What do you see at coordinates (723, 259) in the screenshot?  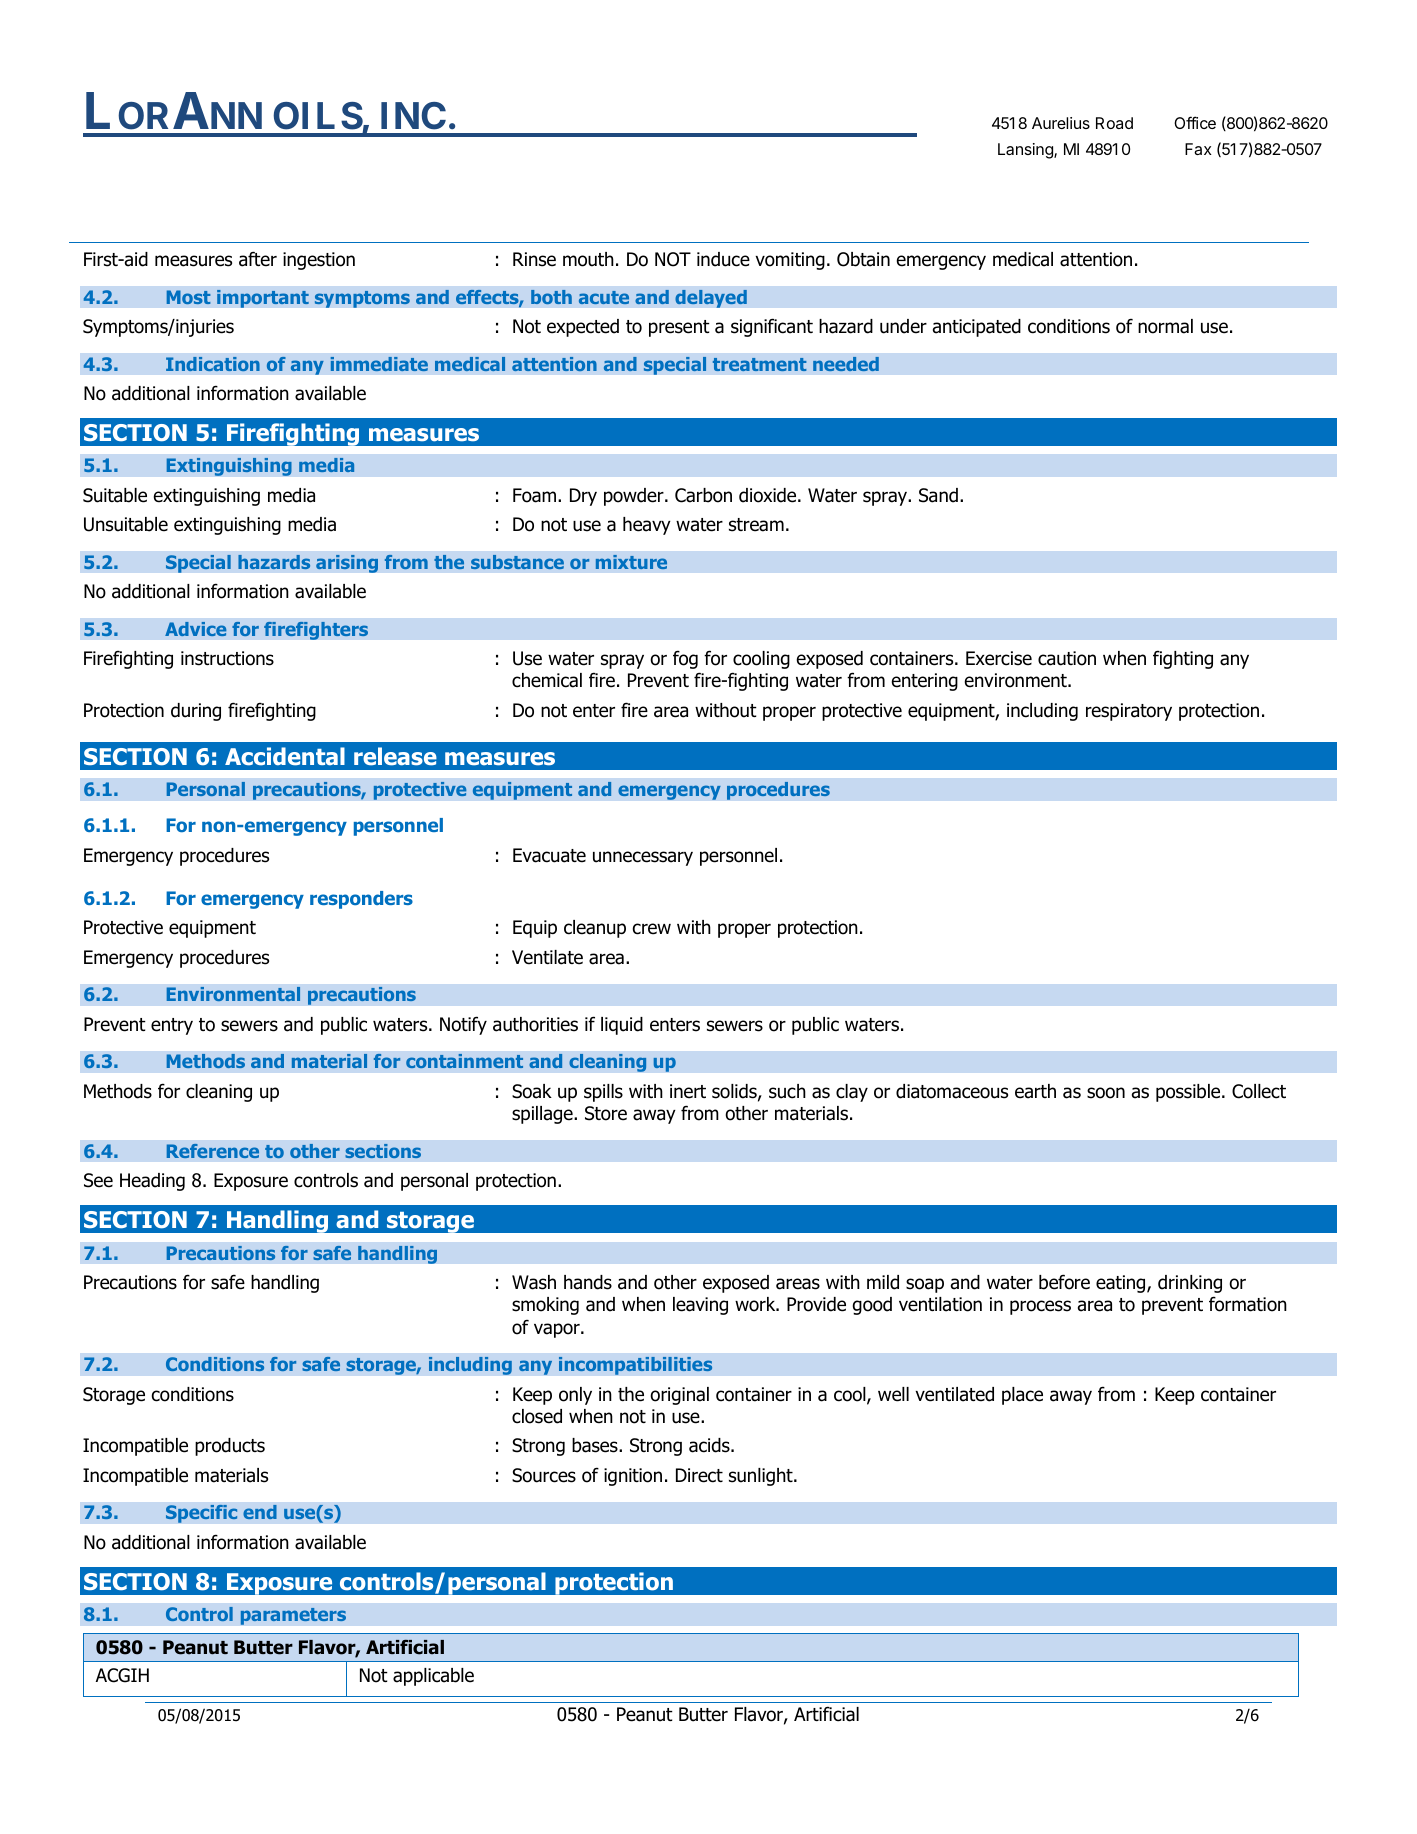 I see `induce` at bounding box center [723, 259].
